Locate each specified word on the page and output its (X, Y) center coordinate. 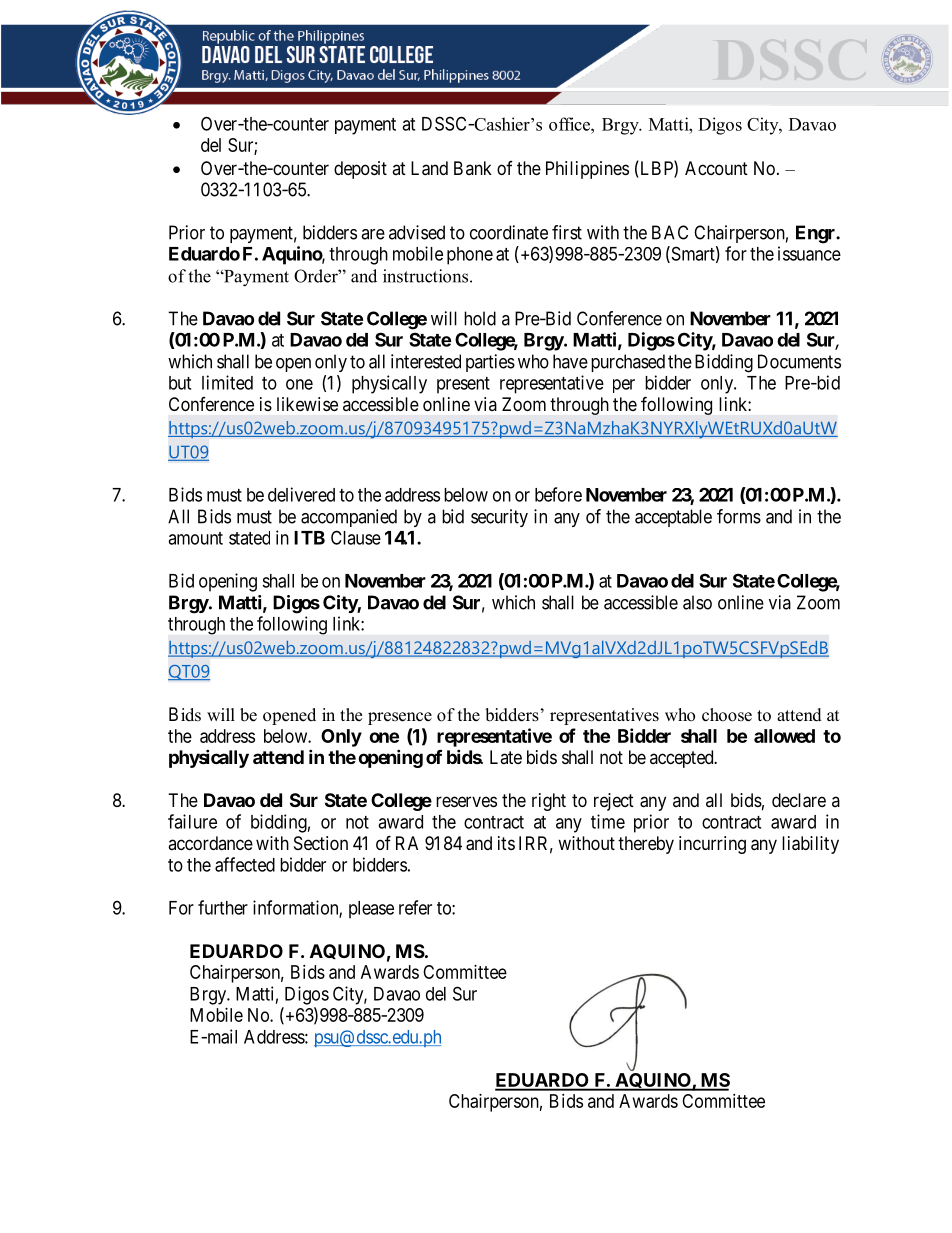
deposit (360, 170)
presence (400, 718)
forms (739, 516)
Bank (473, 168)
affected (245, 864)
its (506, 843)
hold (480, 318)
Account (716, 168)
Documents (799, 361)
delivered (301, 494)
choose (727, 715)
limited (227, 382)
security (499, 518)
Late (506, 757)
